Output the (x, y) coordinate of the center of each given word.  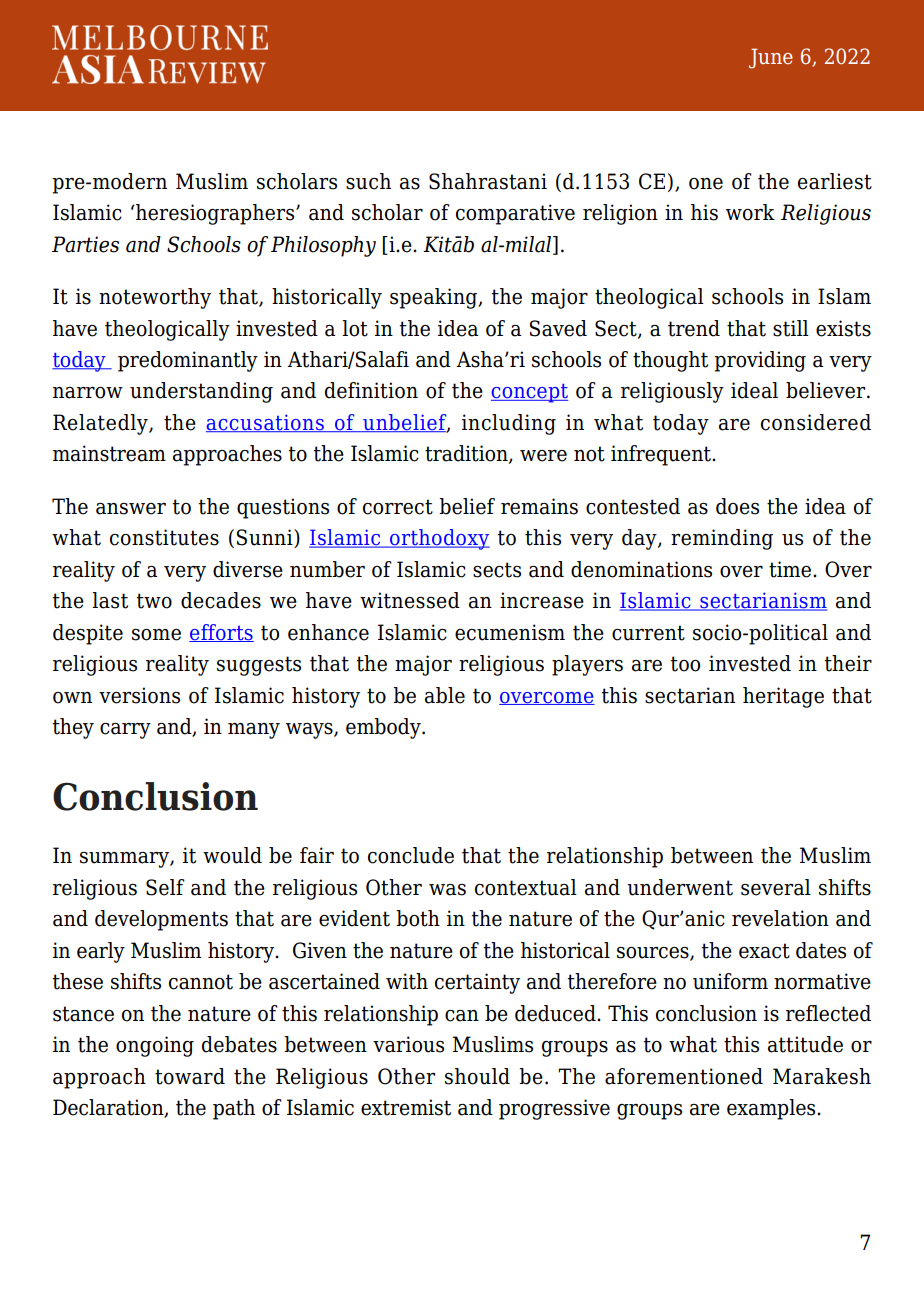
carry (125, 731)
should (477, 1076)
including (509, 424)
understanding (201, 392)
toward (190, 1076)
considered (816, 422)
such (368, 181)
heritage (783, 697)
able (445, 695)
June (771, 58)
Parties (85, 244)
